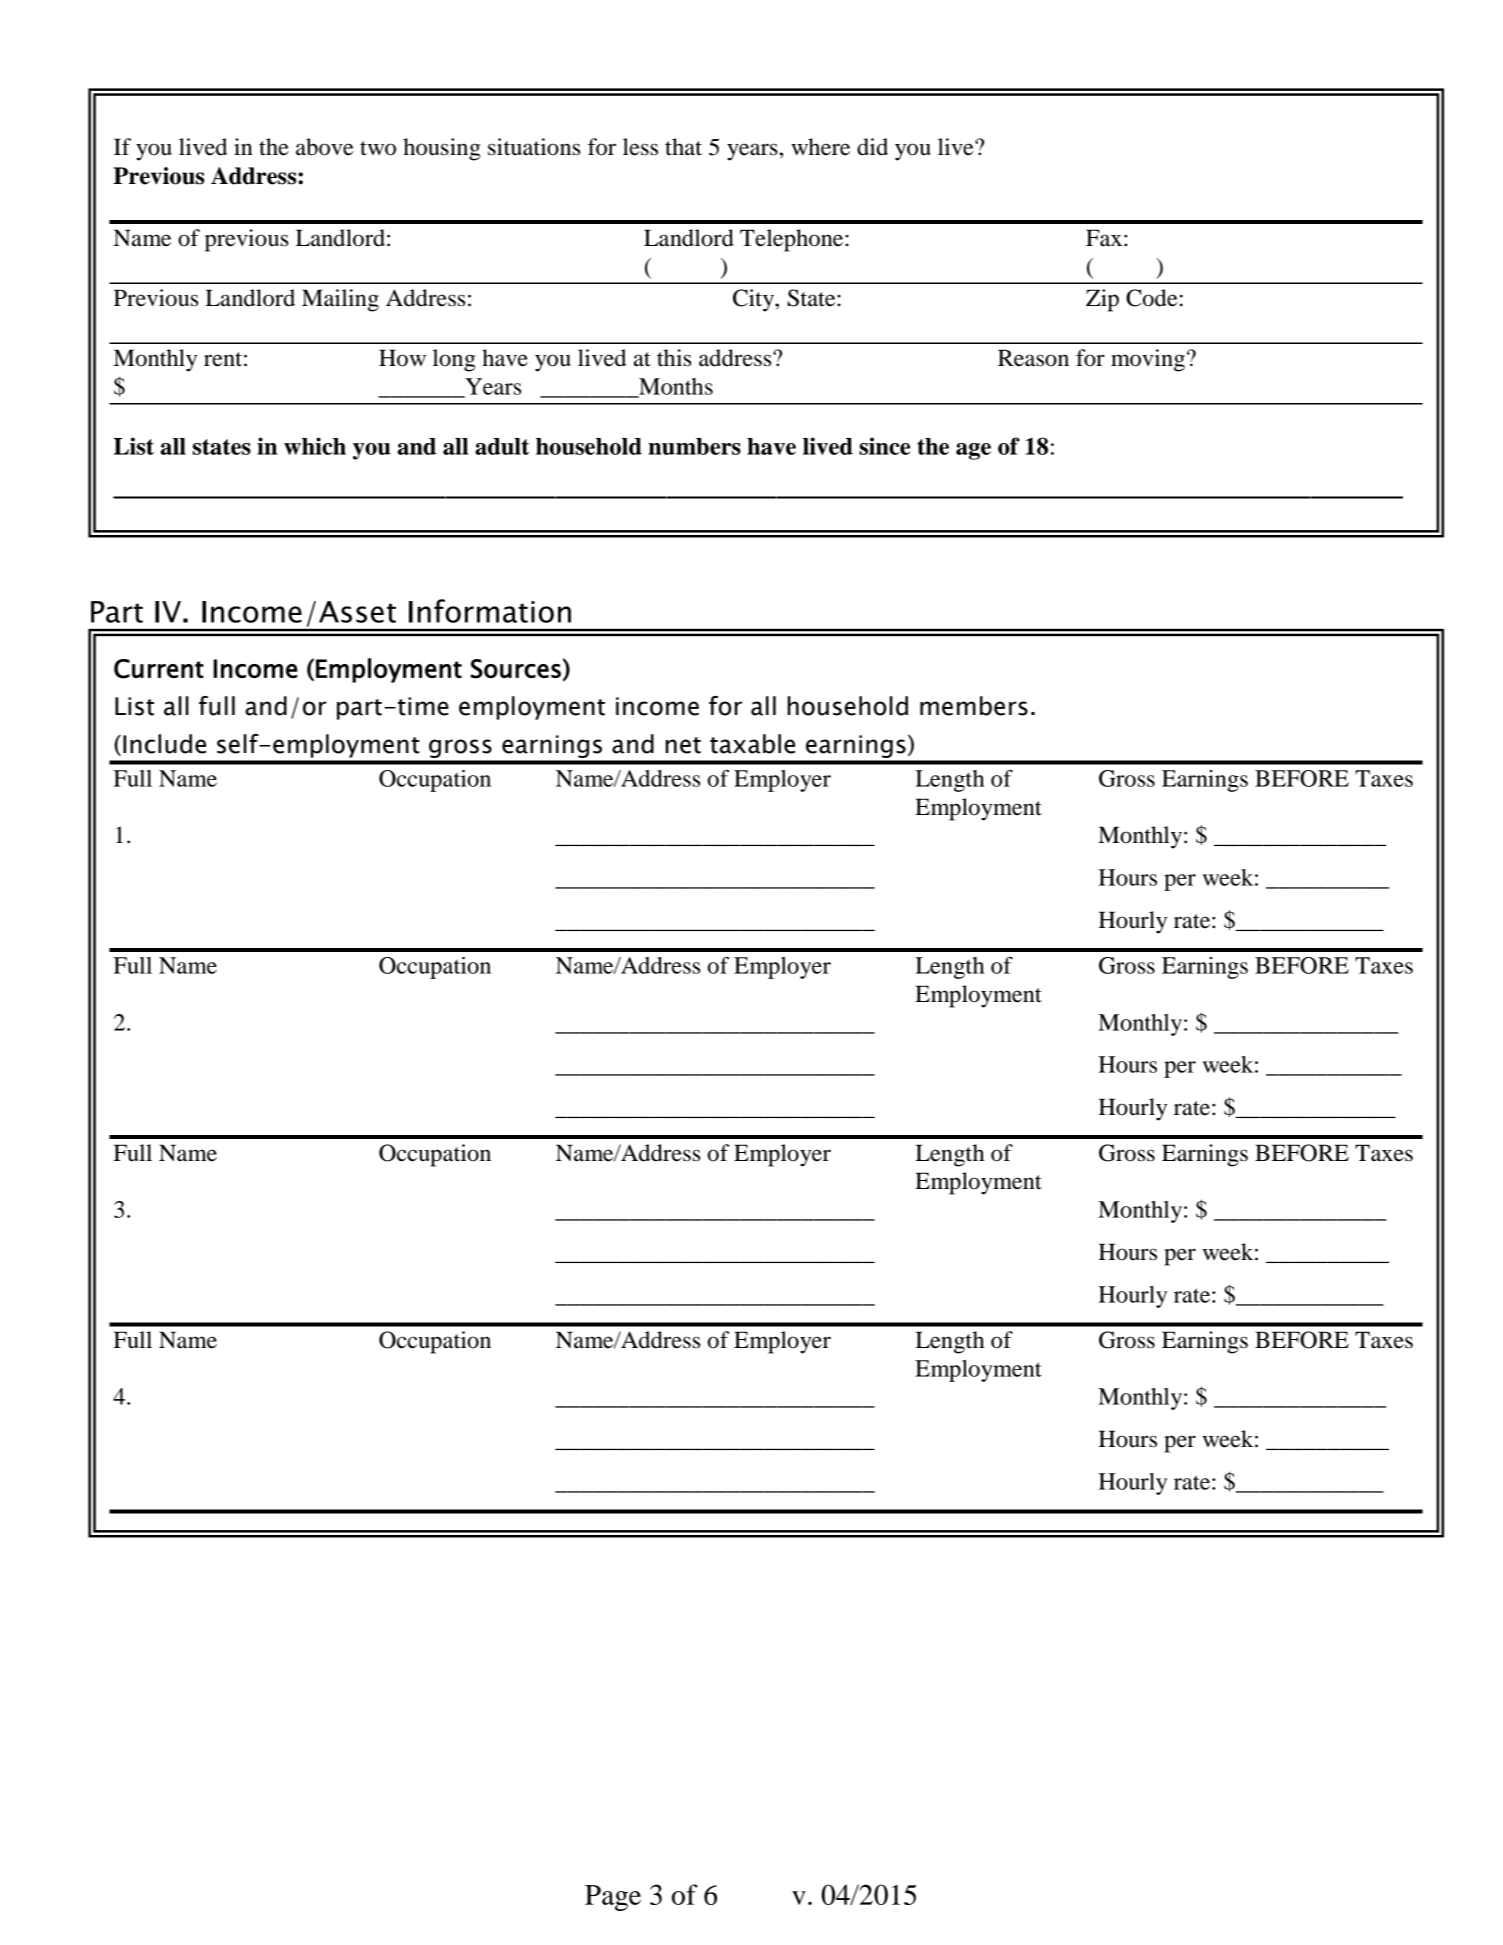 This screenshot has width=1503, height=1945. I want to click on which, so click(315, 446).
